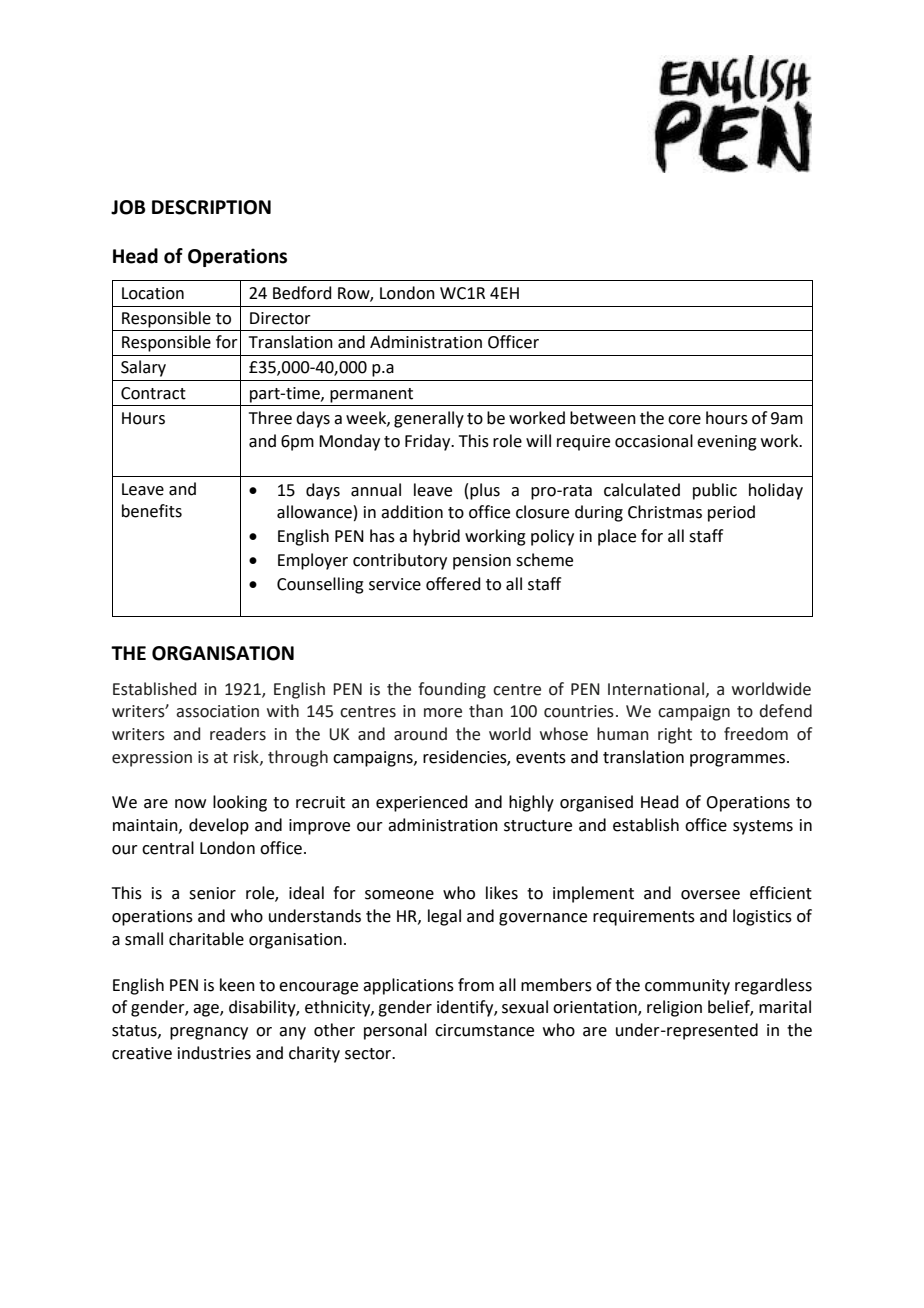 The width and height of the screenshot is (924, 1308). I want to click on benefits, so click(152, 511).
